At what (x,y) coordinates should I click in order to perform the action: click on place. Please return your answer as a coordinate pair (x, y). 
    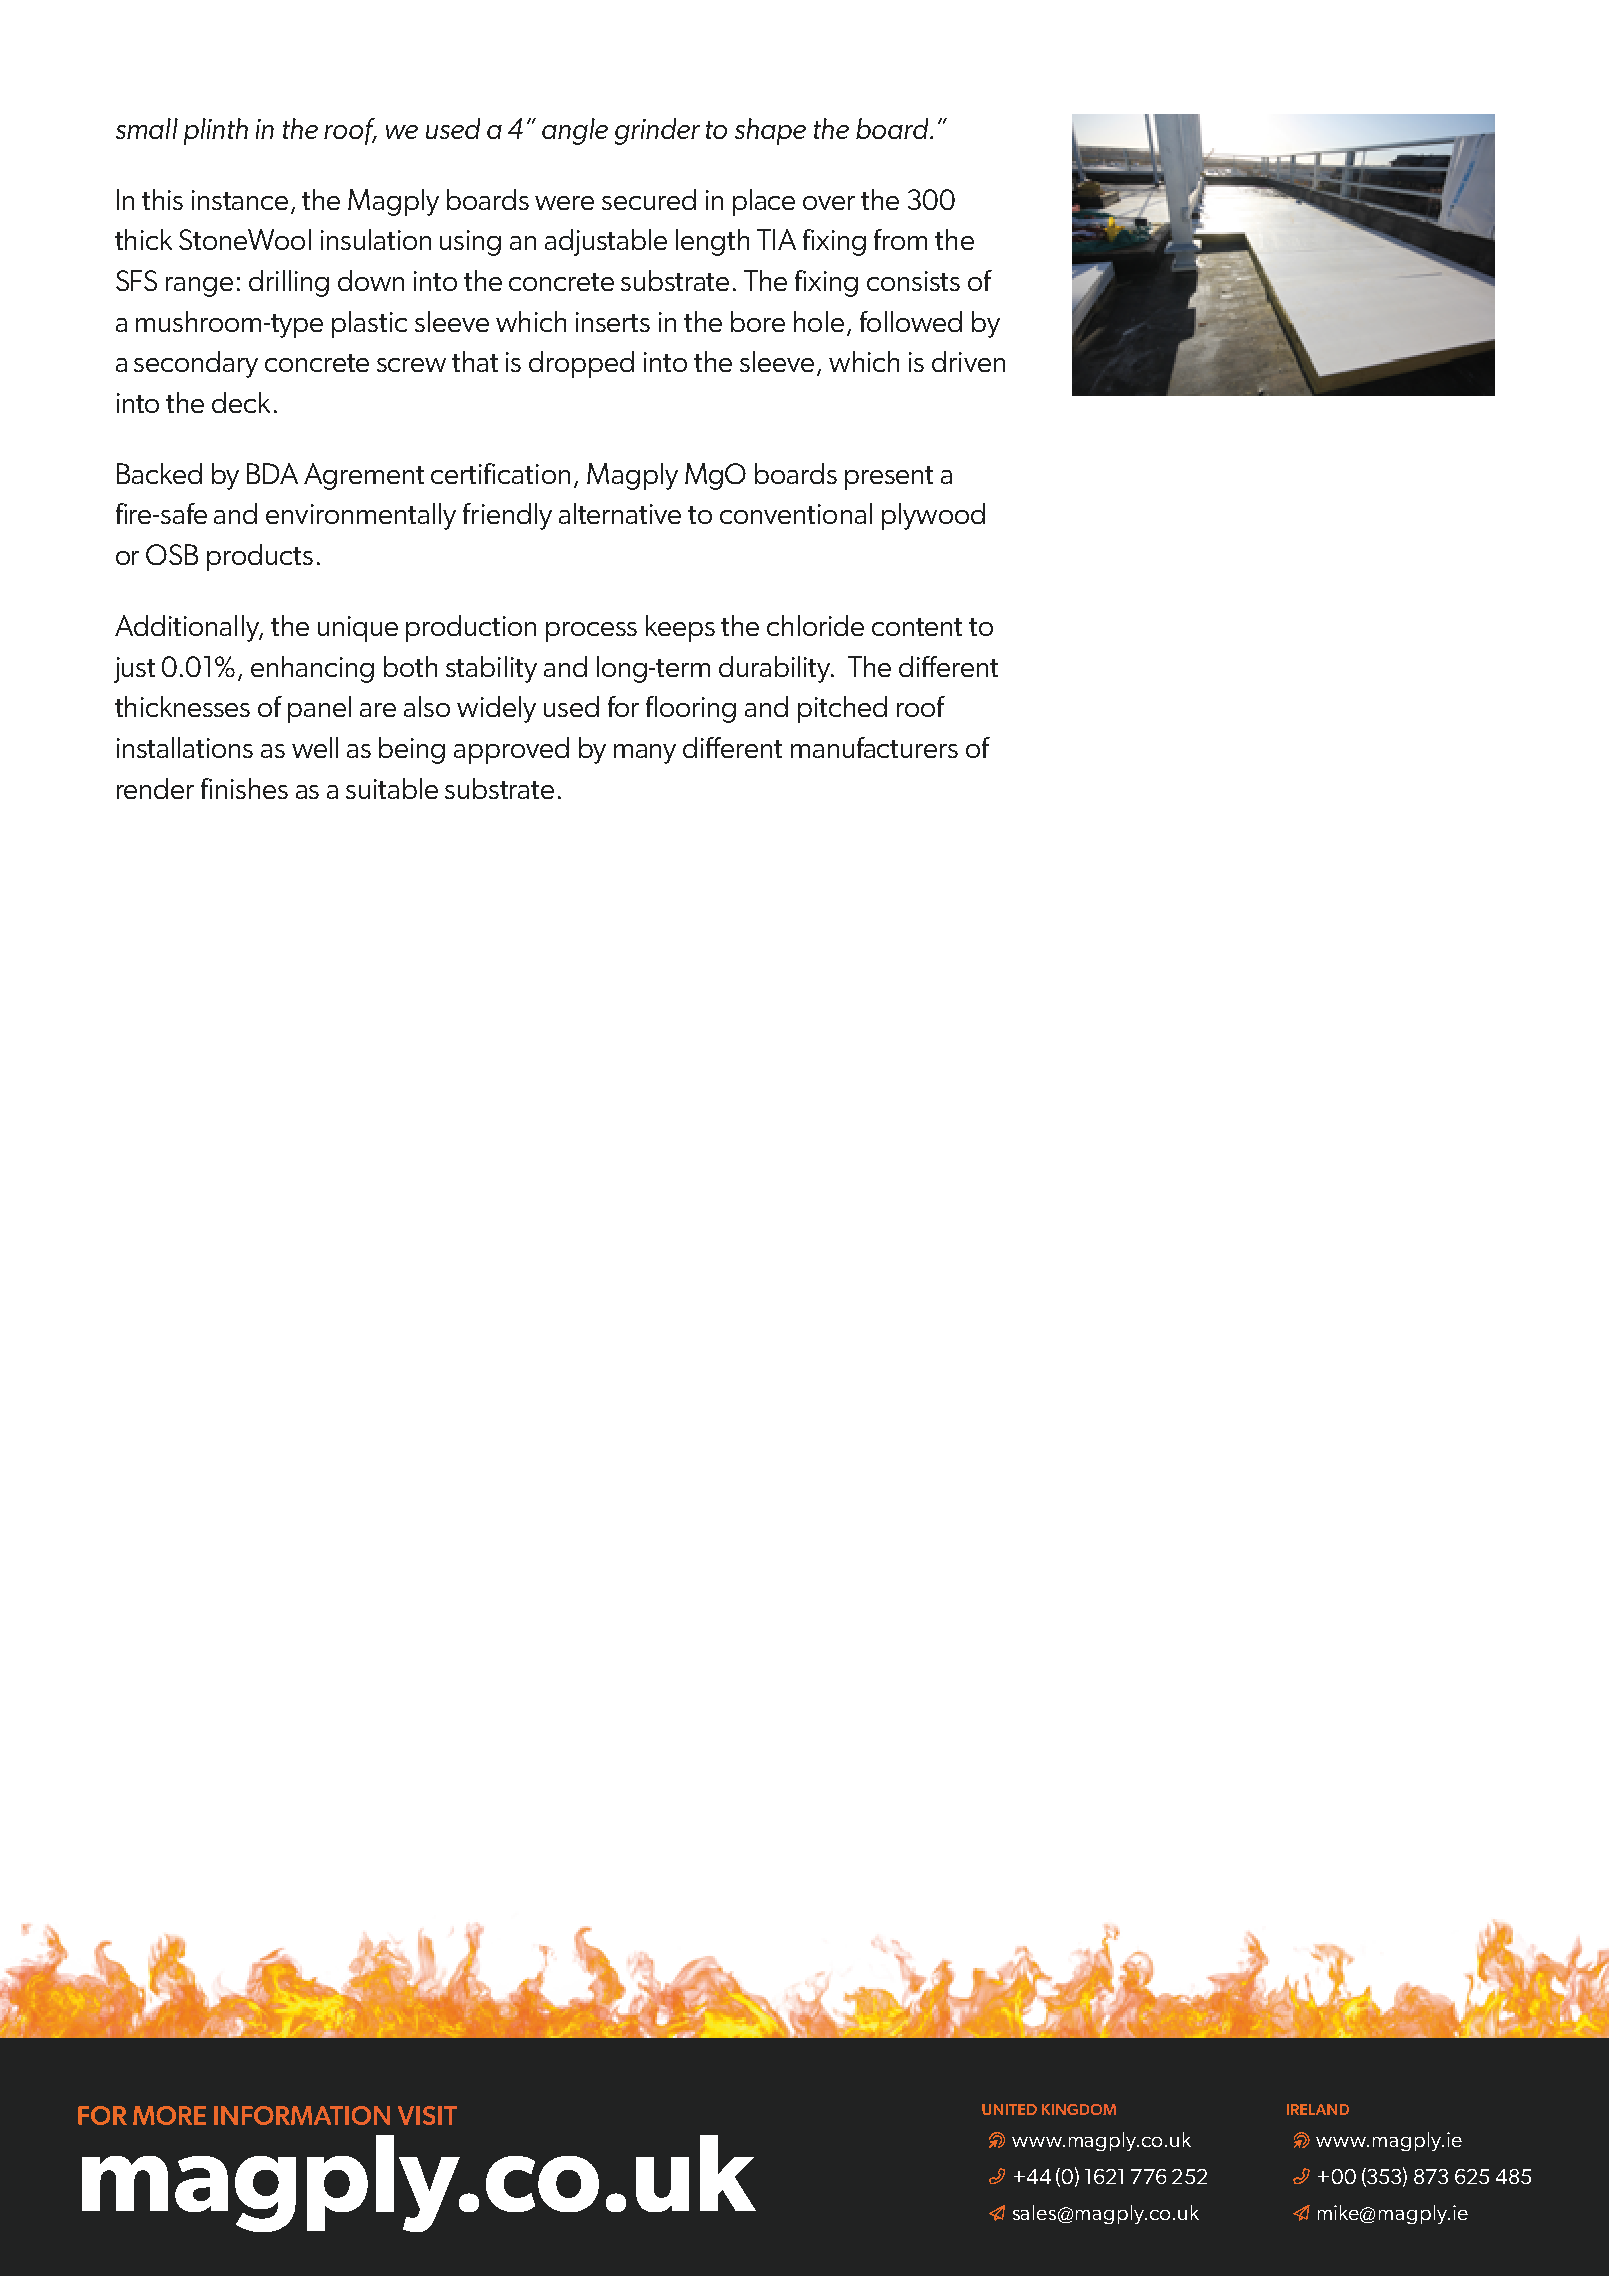
    Looking at the image, I should click on (764, 202).
